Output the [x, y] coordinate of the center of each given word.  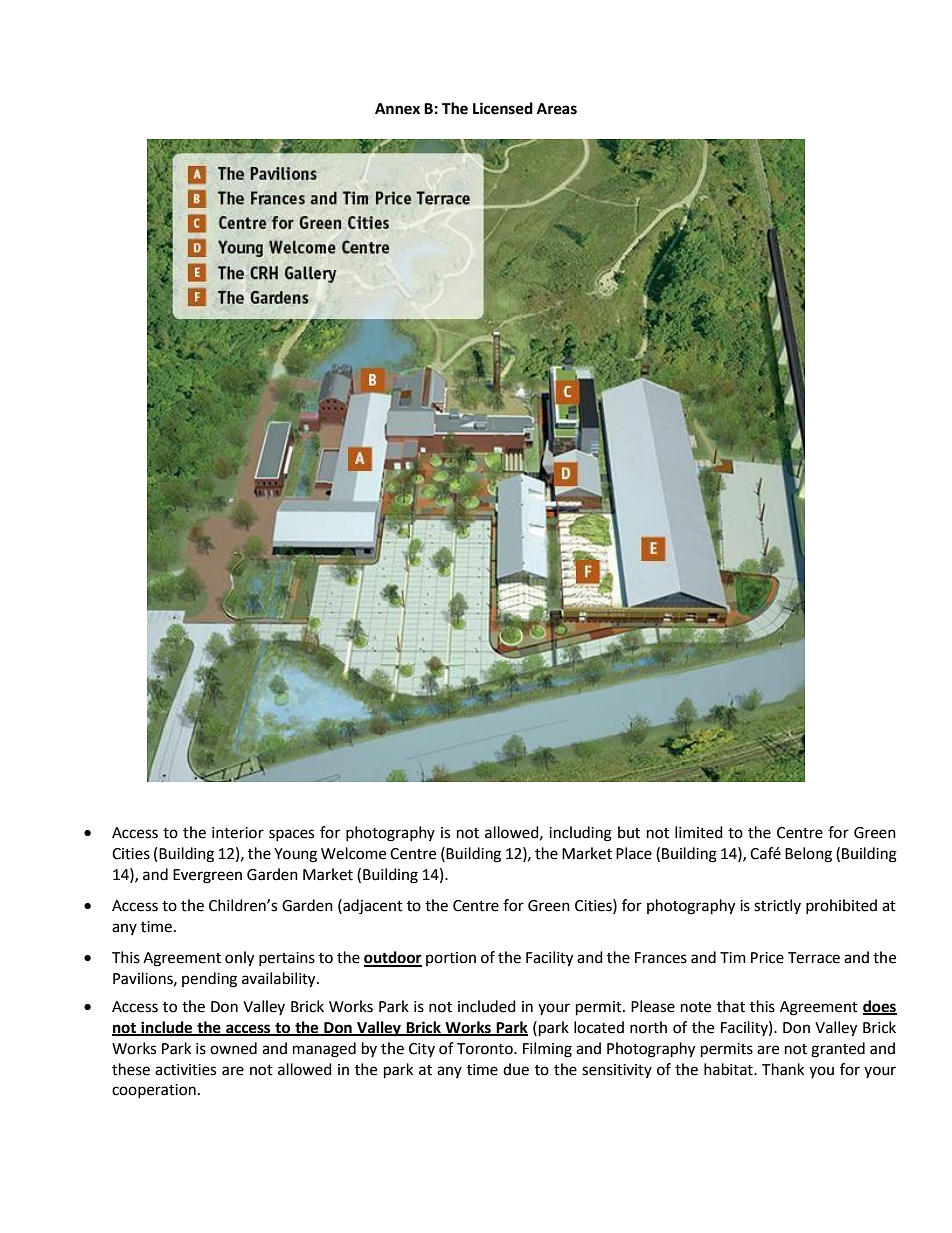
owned [233, 1048]
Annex [397, 109]
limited [699, 832]
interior [238, 833]
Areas [557, 109]
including [580, 834]
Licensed [503, 108]
